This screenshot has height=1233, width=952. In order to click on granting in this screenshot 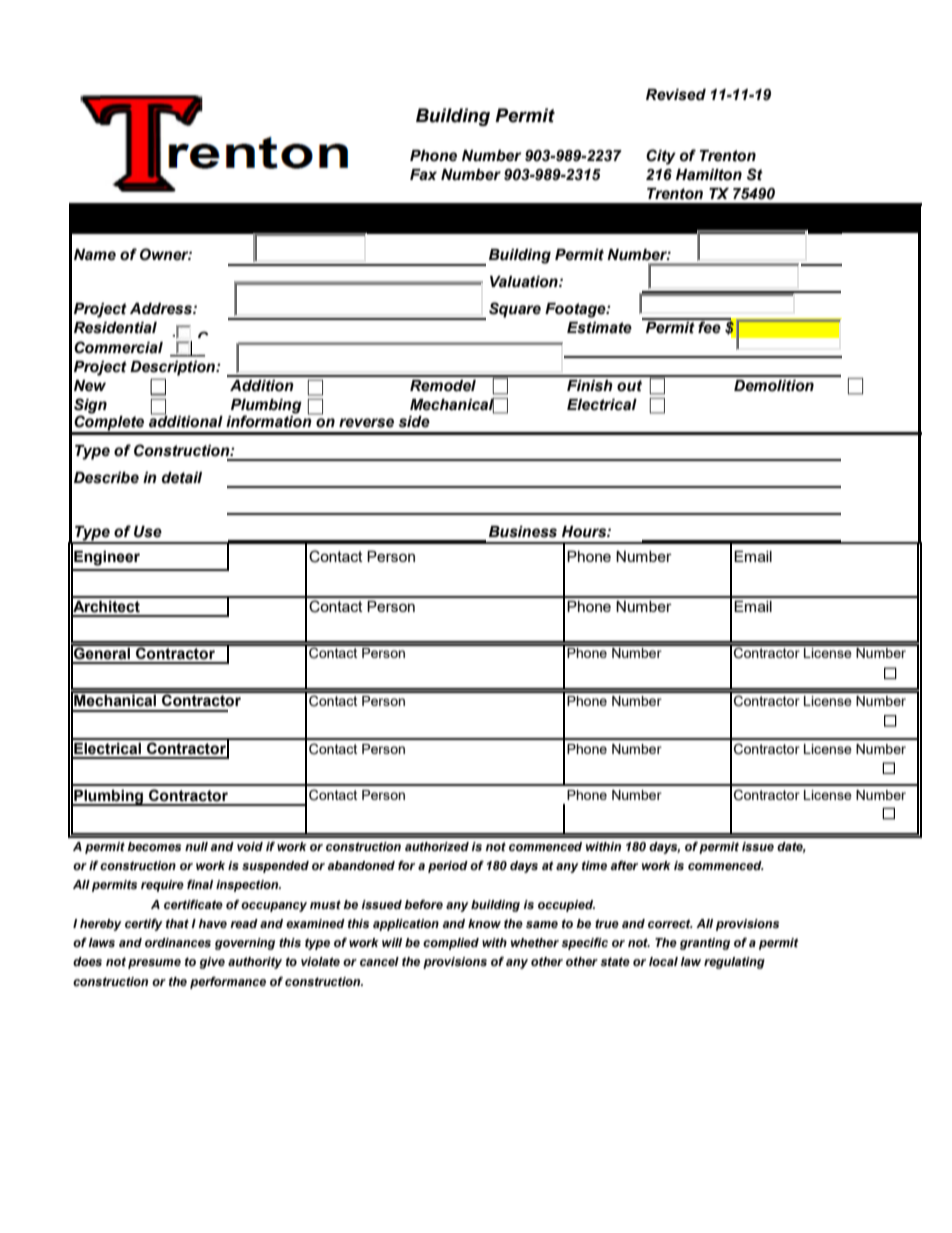, I will do `click(705, 944)`.
